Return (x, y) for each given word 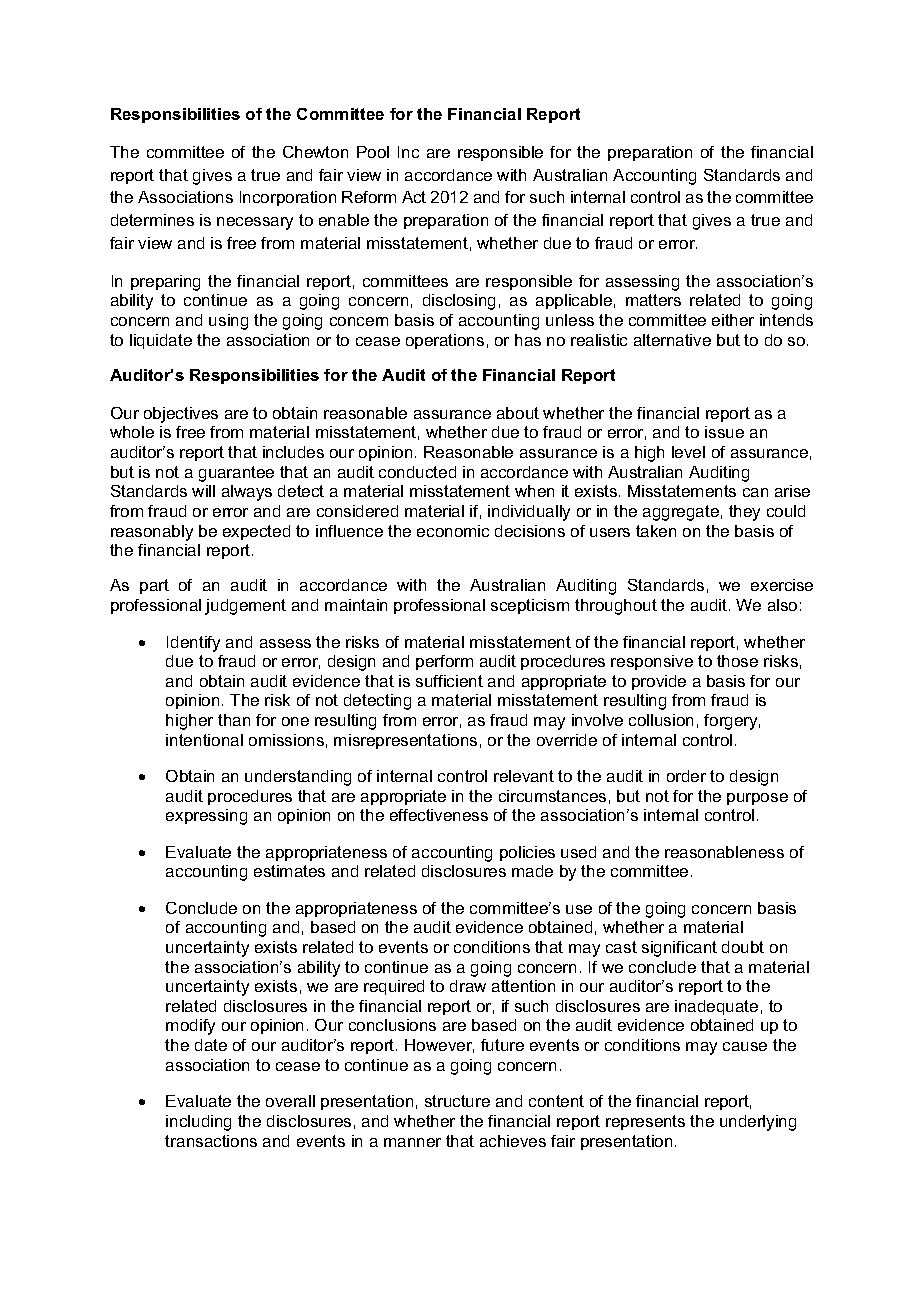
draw (468, 986)
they (744, 513)
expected (256, 532)
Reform (369, 197)
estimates (289, 871)
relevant (524, 776)
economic (453, 531)
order (686, 776)
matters (653, 300)
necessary (255, 223)
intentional (204, 740)
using (228, 322)
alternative (672, 340)
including (198, 1123)
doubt (743, 947)
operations (445, 341)
